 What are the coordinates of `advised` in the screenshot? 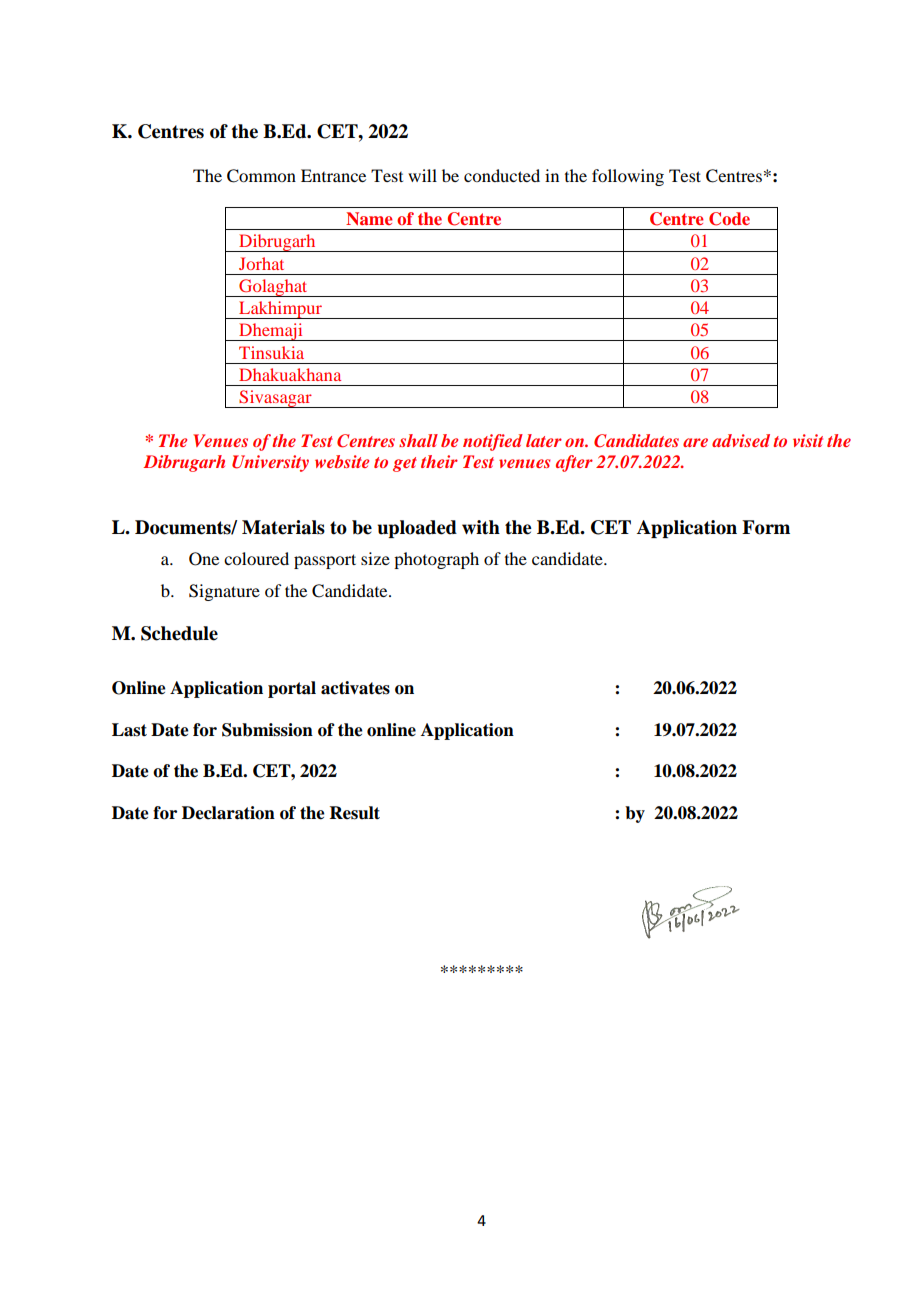 It's located at (741, 440).
